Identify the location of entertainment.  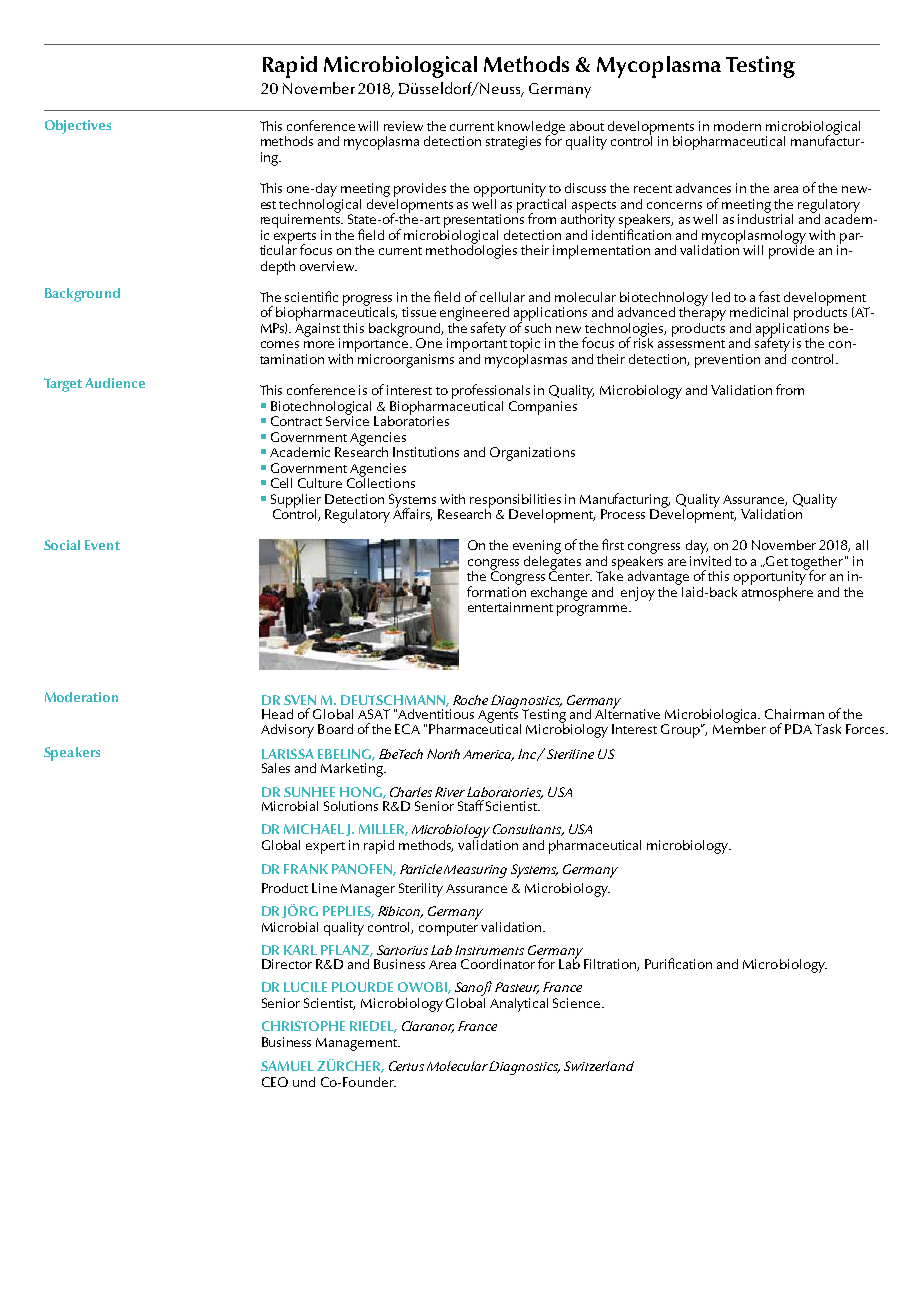
(510, 607).
